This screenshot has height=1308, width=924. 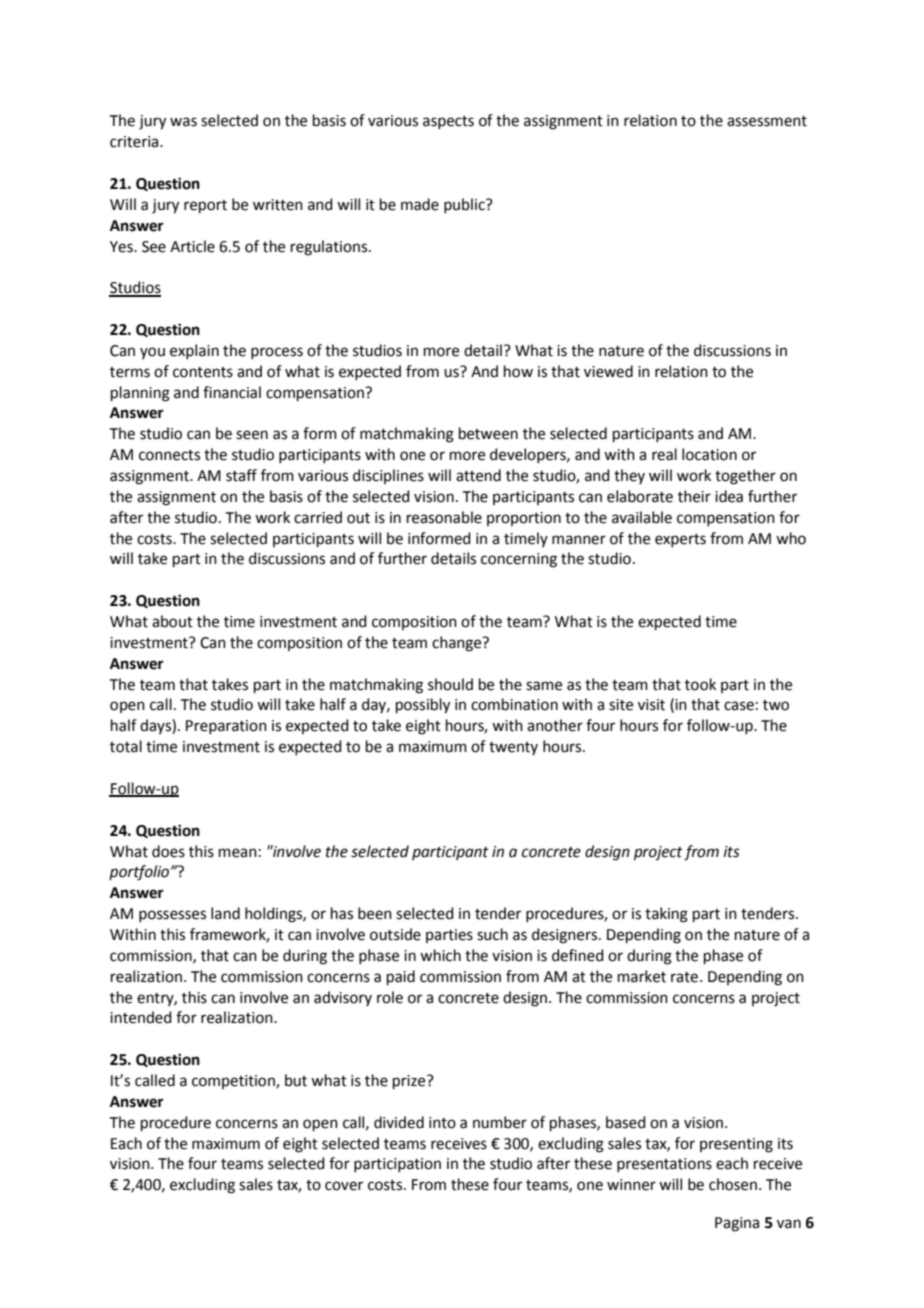 I want to click on which, so click(x=440, y=955).
